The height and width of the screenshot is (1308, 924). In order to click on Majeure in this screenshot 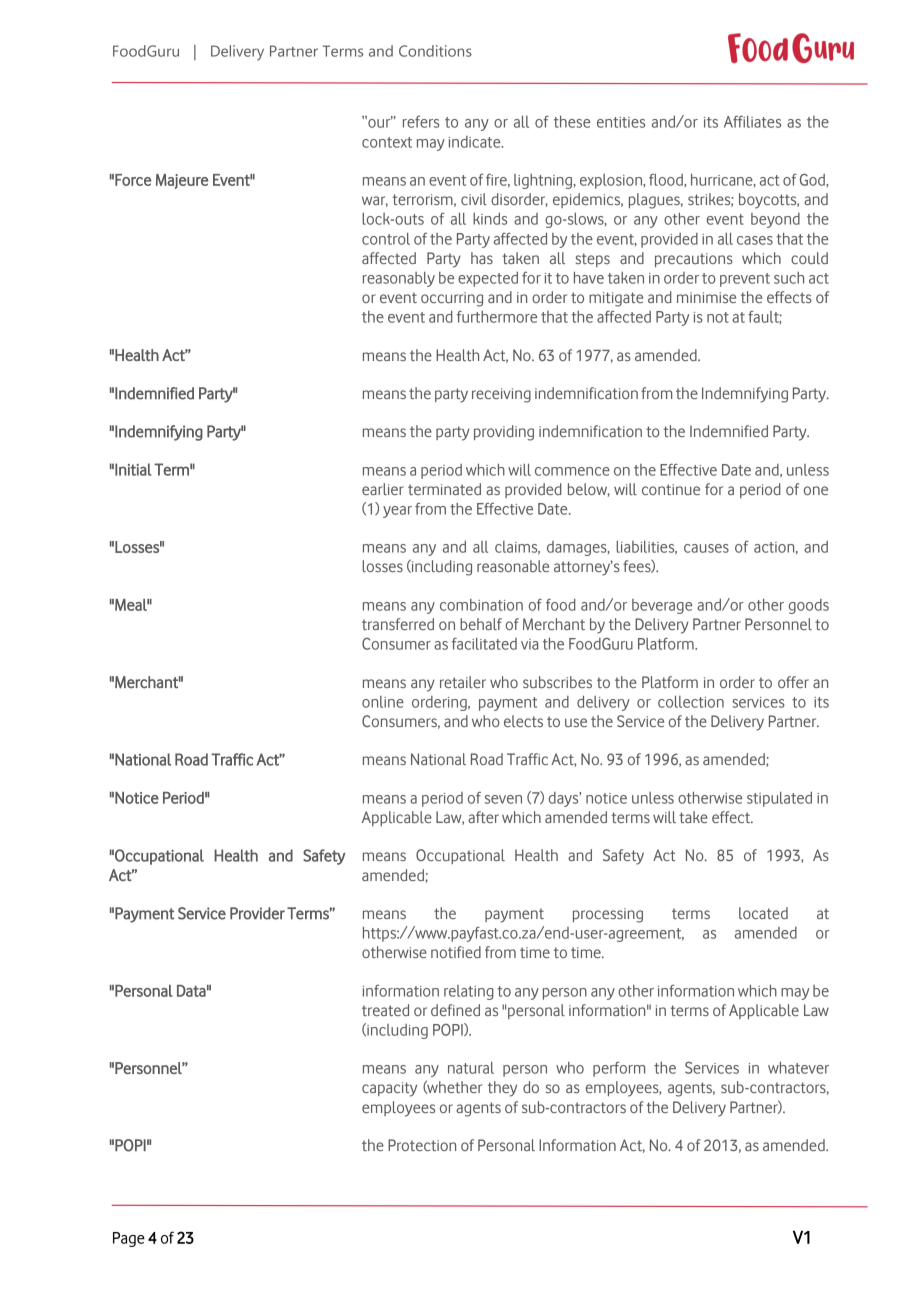, I will do `click(182, 181)`.
